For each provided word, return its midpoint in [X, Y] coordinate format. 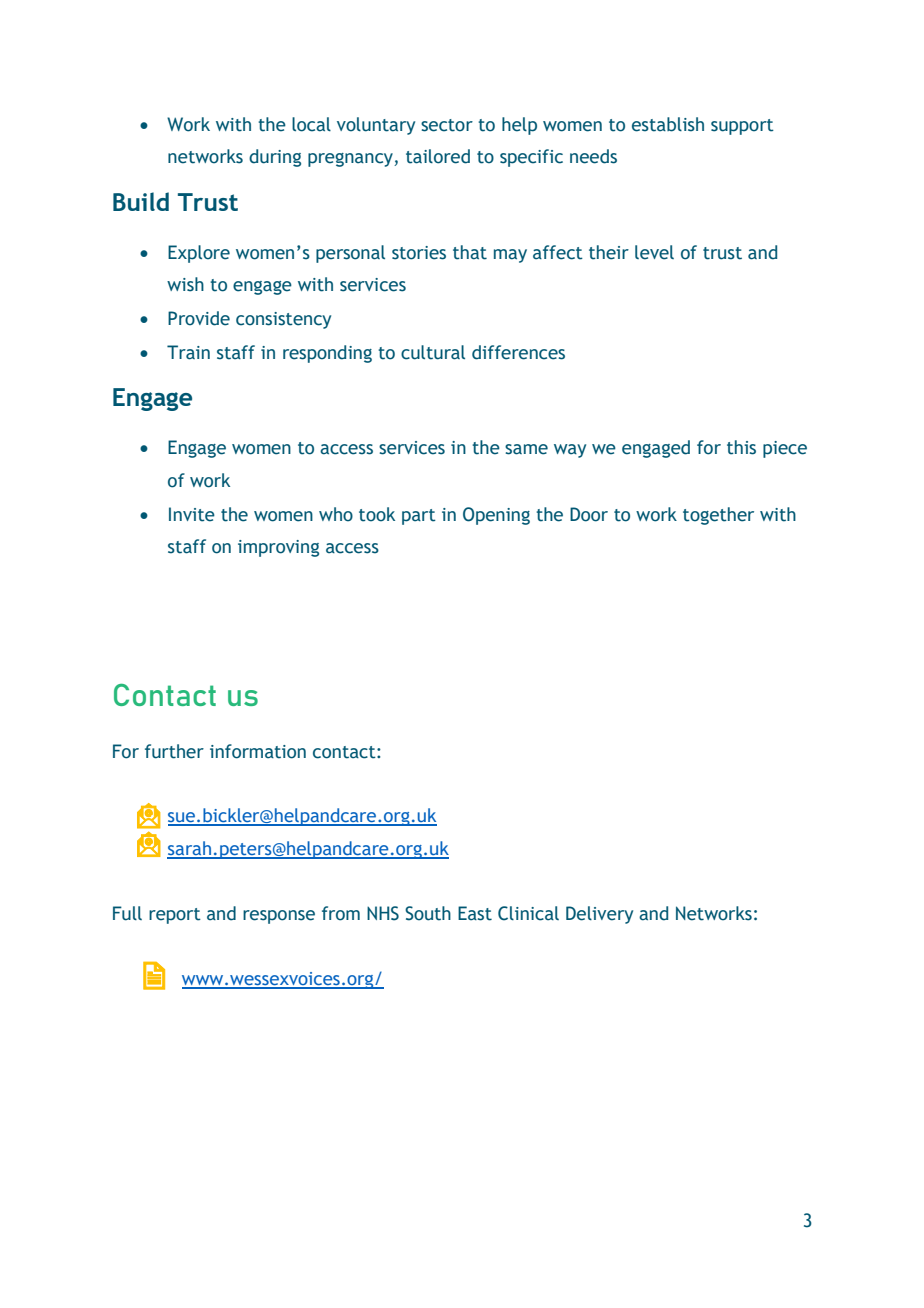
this [741, 447]
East [475, 913]
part [419, 517]
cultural [433, 352]
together [718, 516]
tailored [438, 156]
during [275, 158]
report [175, 916]
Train [188, 352]
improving [278, 548]
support [742, 127]
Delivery [599, 915]
